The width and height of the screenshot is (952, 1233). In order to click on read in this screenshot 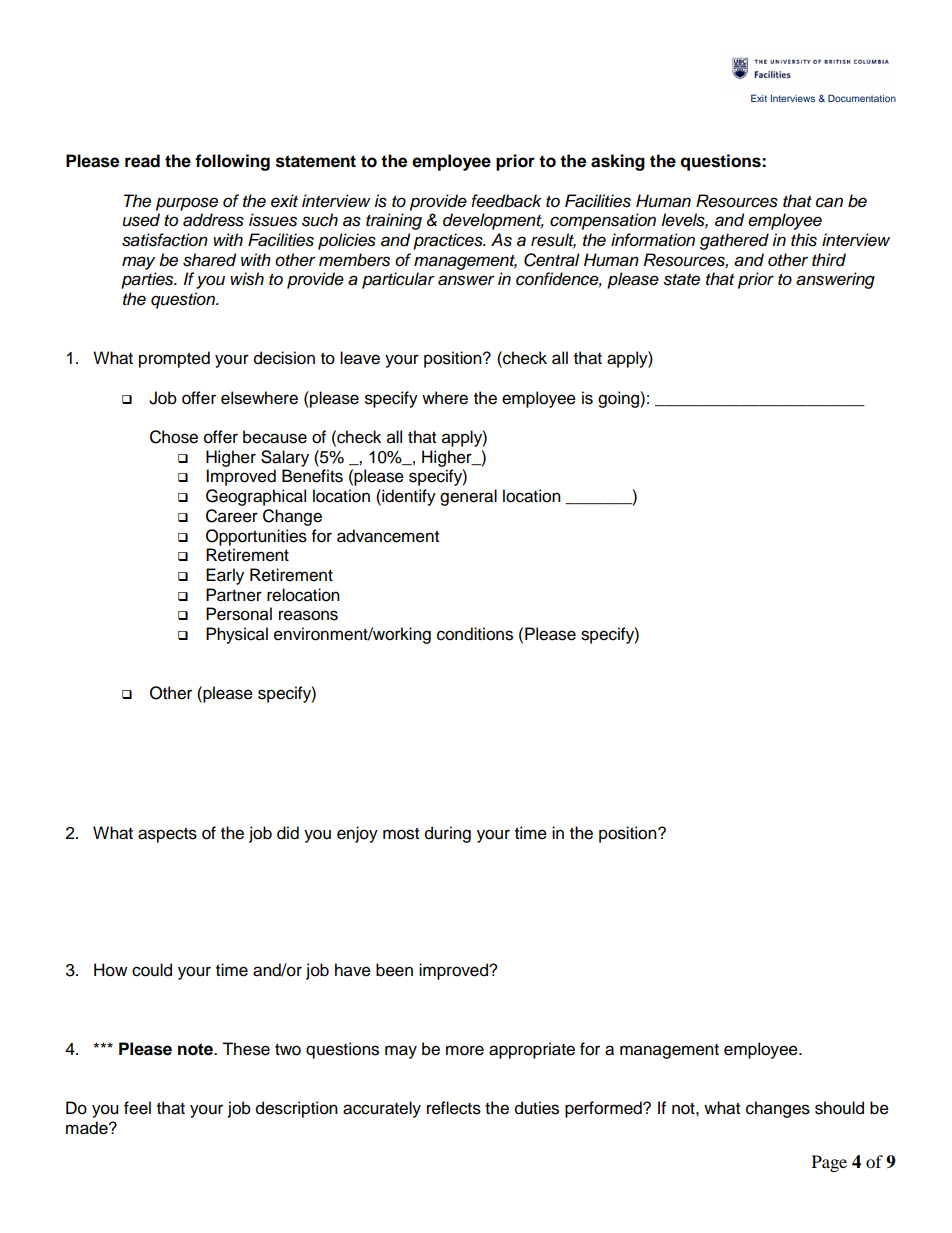, I will do `click(142, 161)`.
